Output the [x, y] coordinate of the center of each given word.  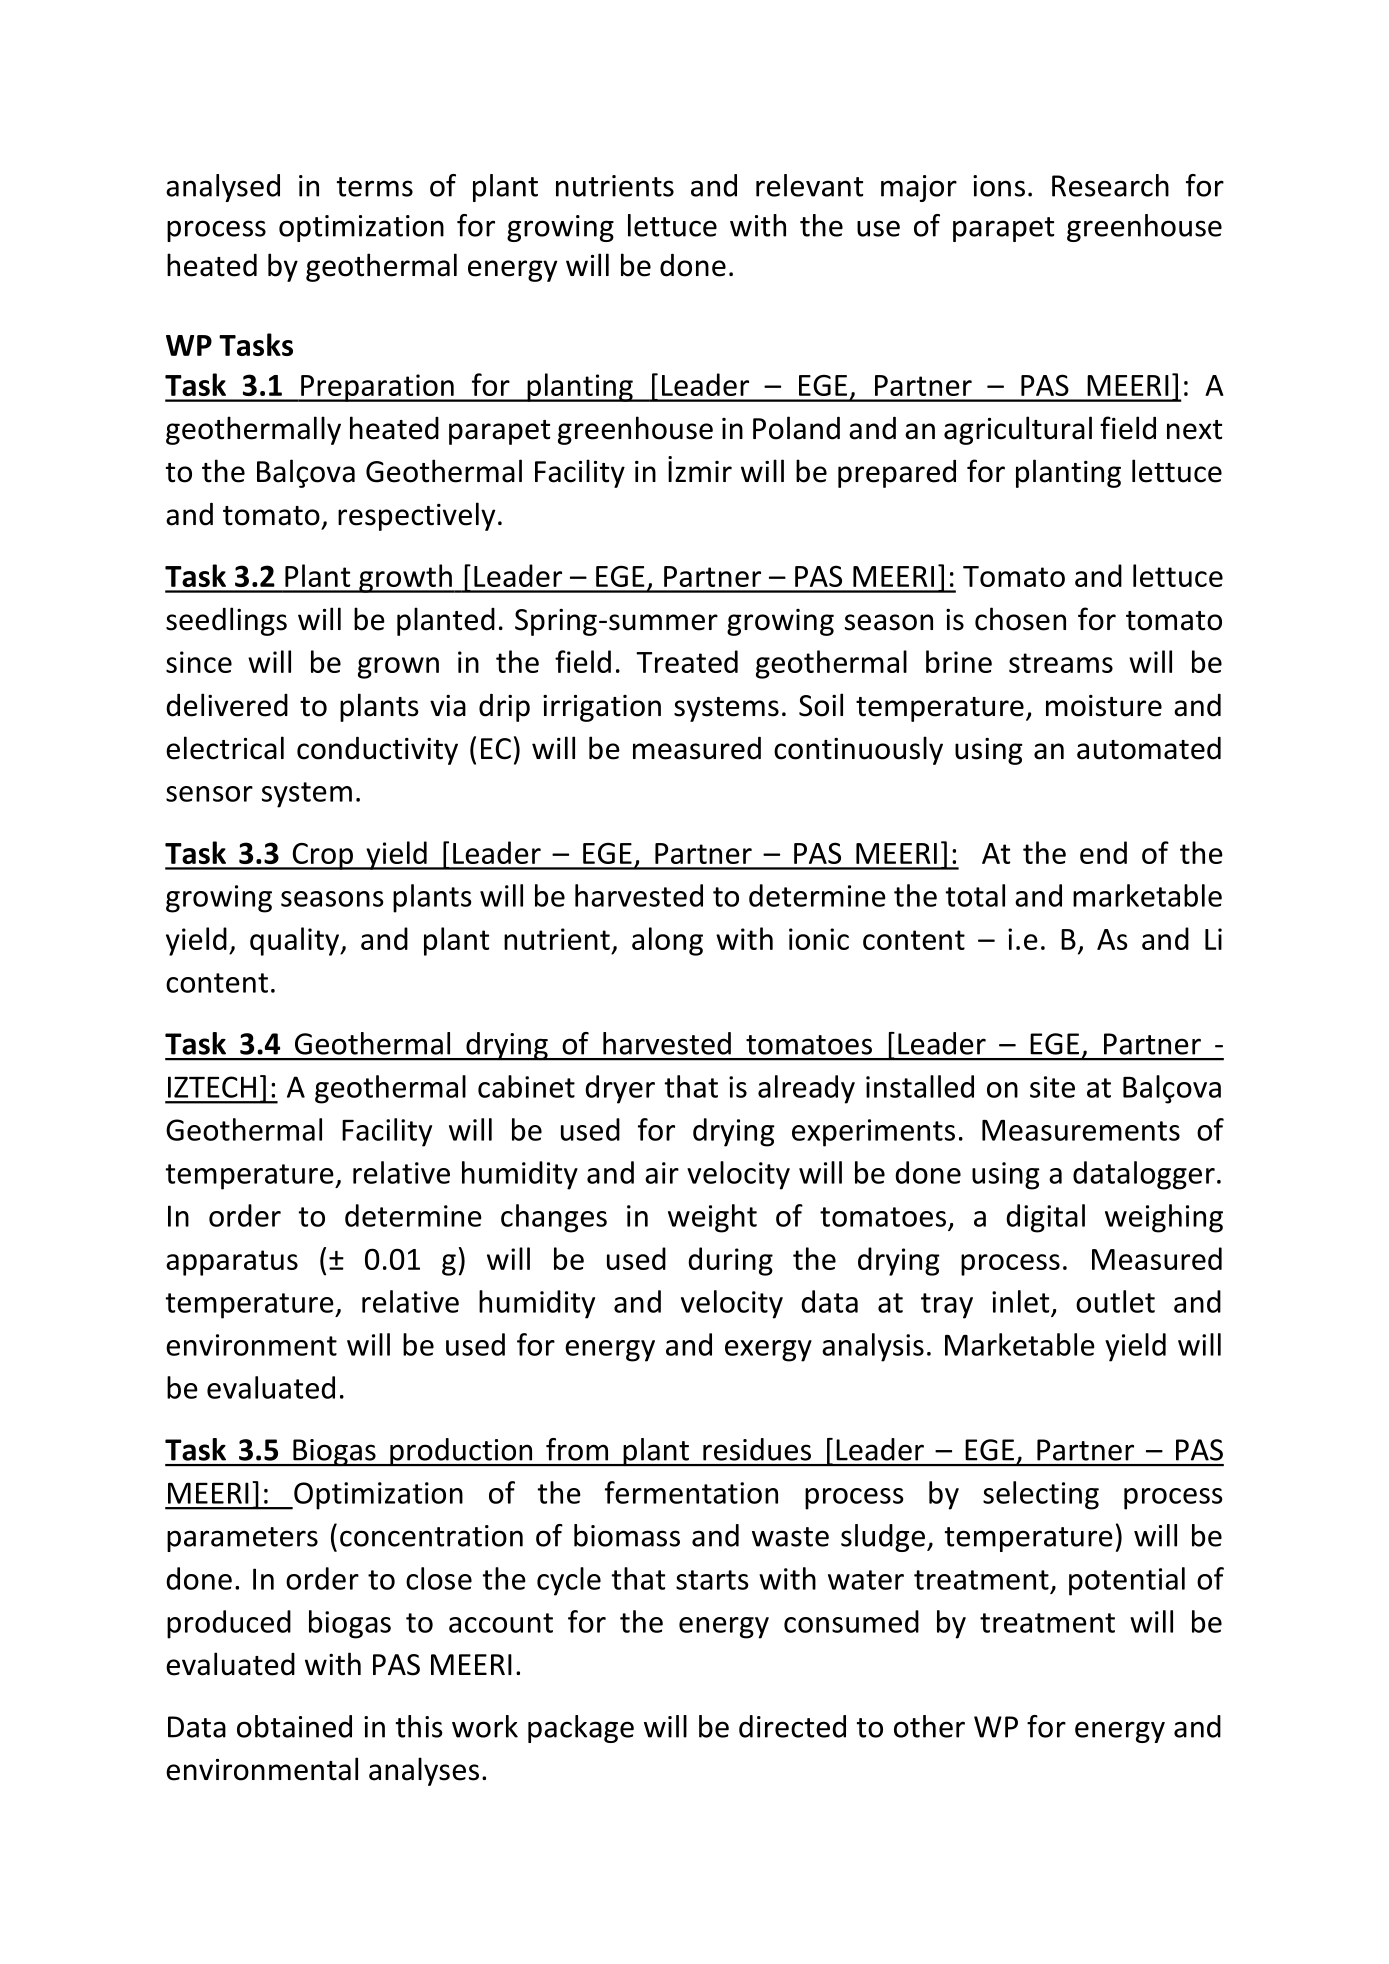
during [730, 1261]
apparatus [232, 1263]
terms [375, 187]
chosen [1020, 619]
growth [405, 578]
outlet [1115, 1301]
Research [1110, 185]
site [1052, 1087]
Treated [687, 661]
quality [296, 941]
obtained [294, 1726]
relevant [809, 185]
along [667, 941]
